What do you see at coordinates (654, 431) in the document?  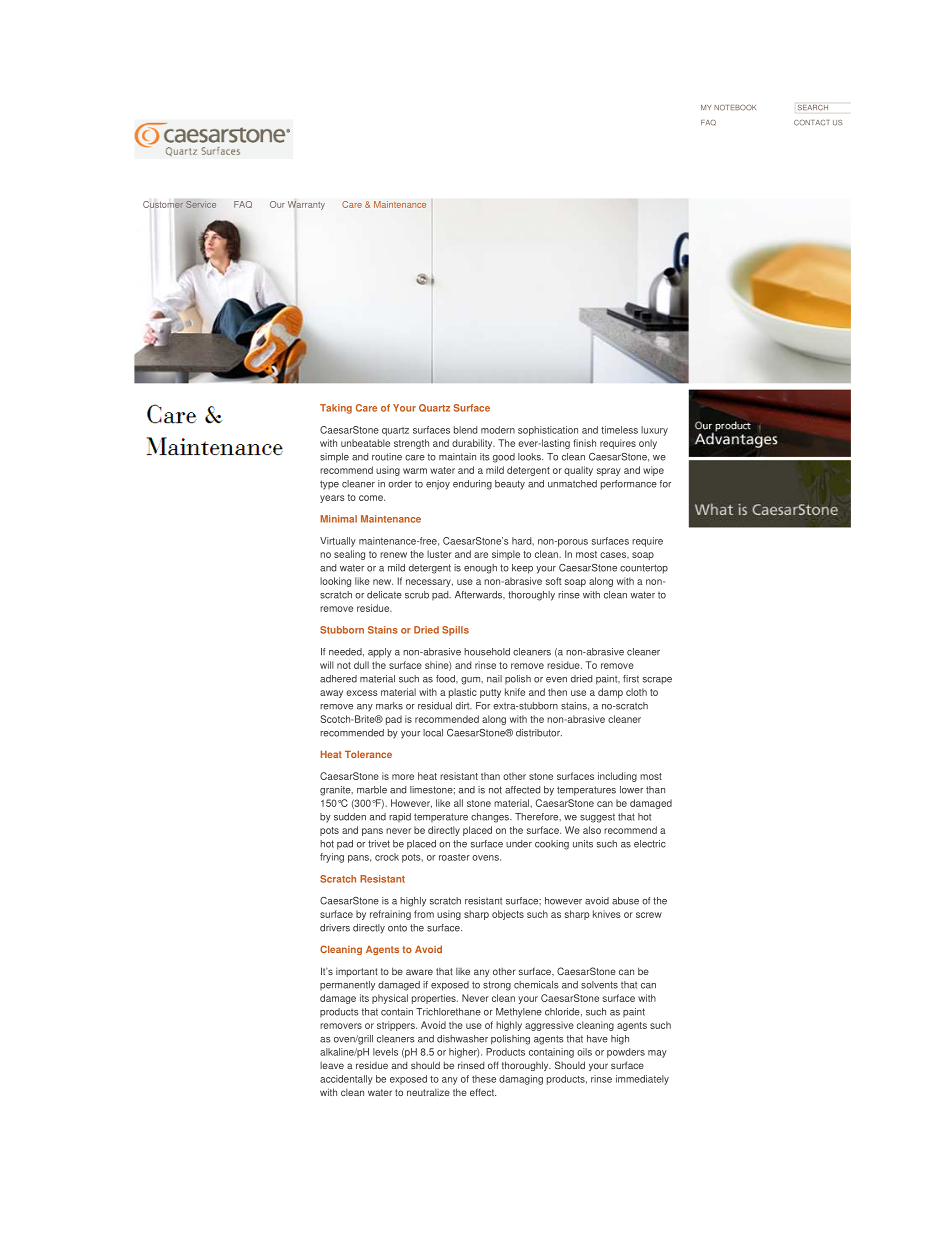 I see `luxury` at bounding box center [654, 431].
